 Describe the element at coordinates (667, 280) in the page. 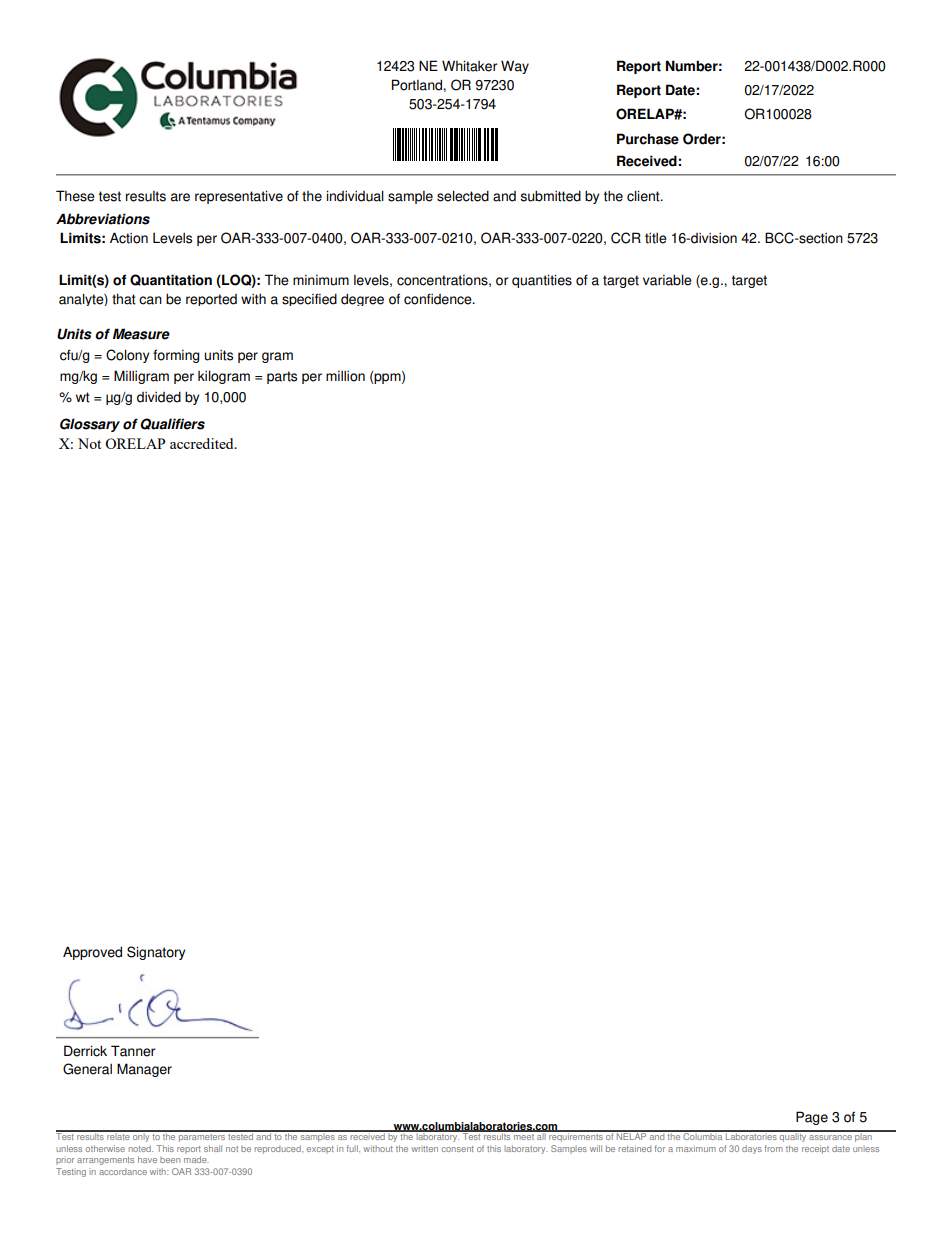

I see `variable` at that location.
